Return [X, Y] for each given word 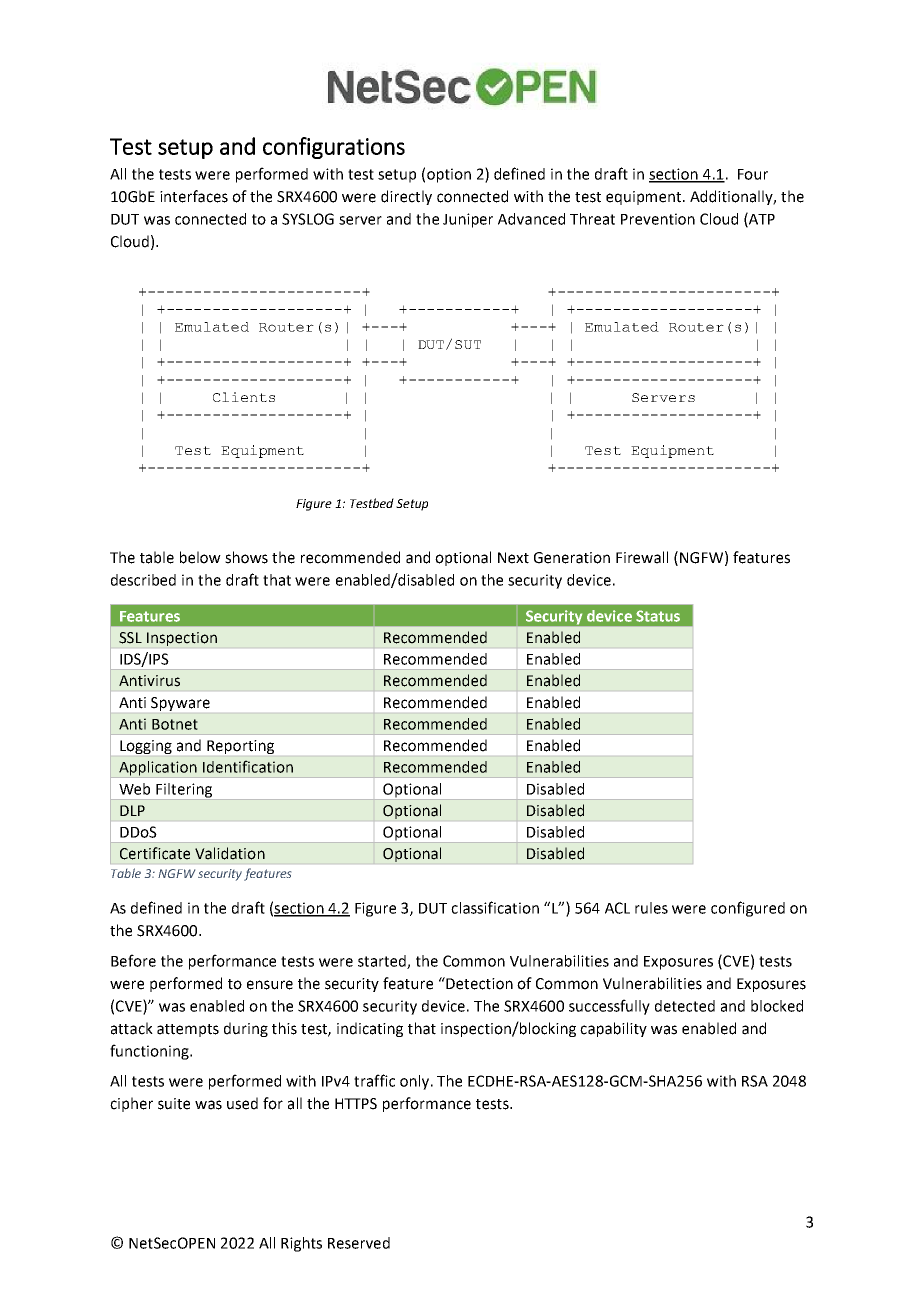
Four [753, 174]
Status [658, 616]
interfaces [194, 196]
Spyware [180, 704]
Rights [301, 1244]
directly [406, 197]
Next [513, 558]
